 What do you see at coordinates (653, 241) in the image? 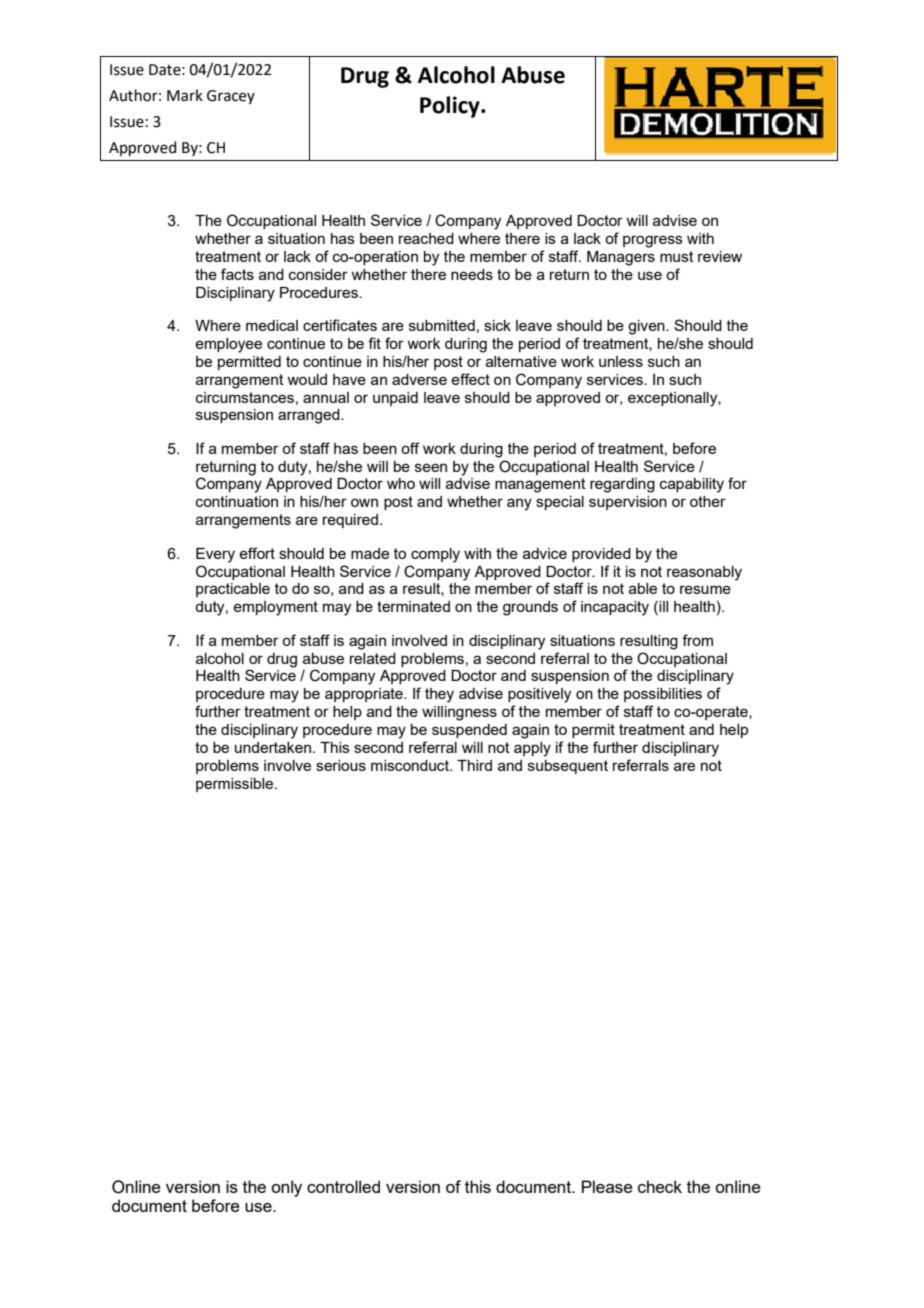
I see `progress` at bounding box center [653, 241].
